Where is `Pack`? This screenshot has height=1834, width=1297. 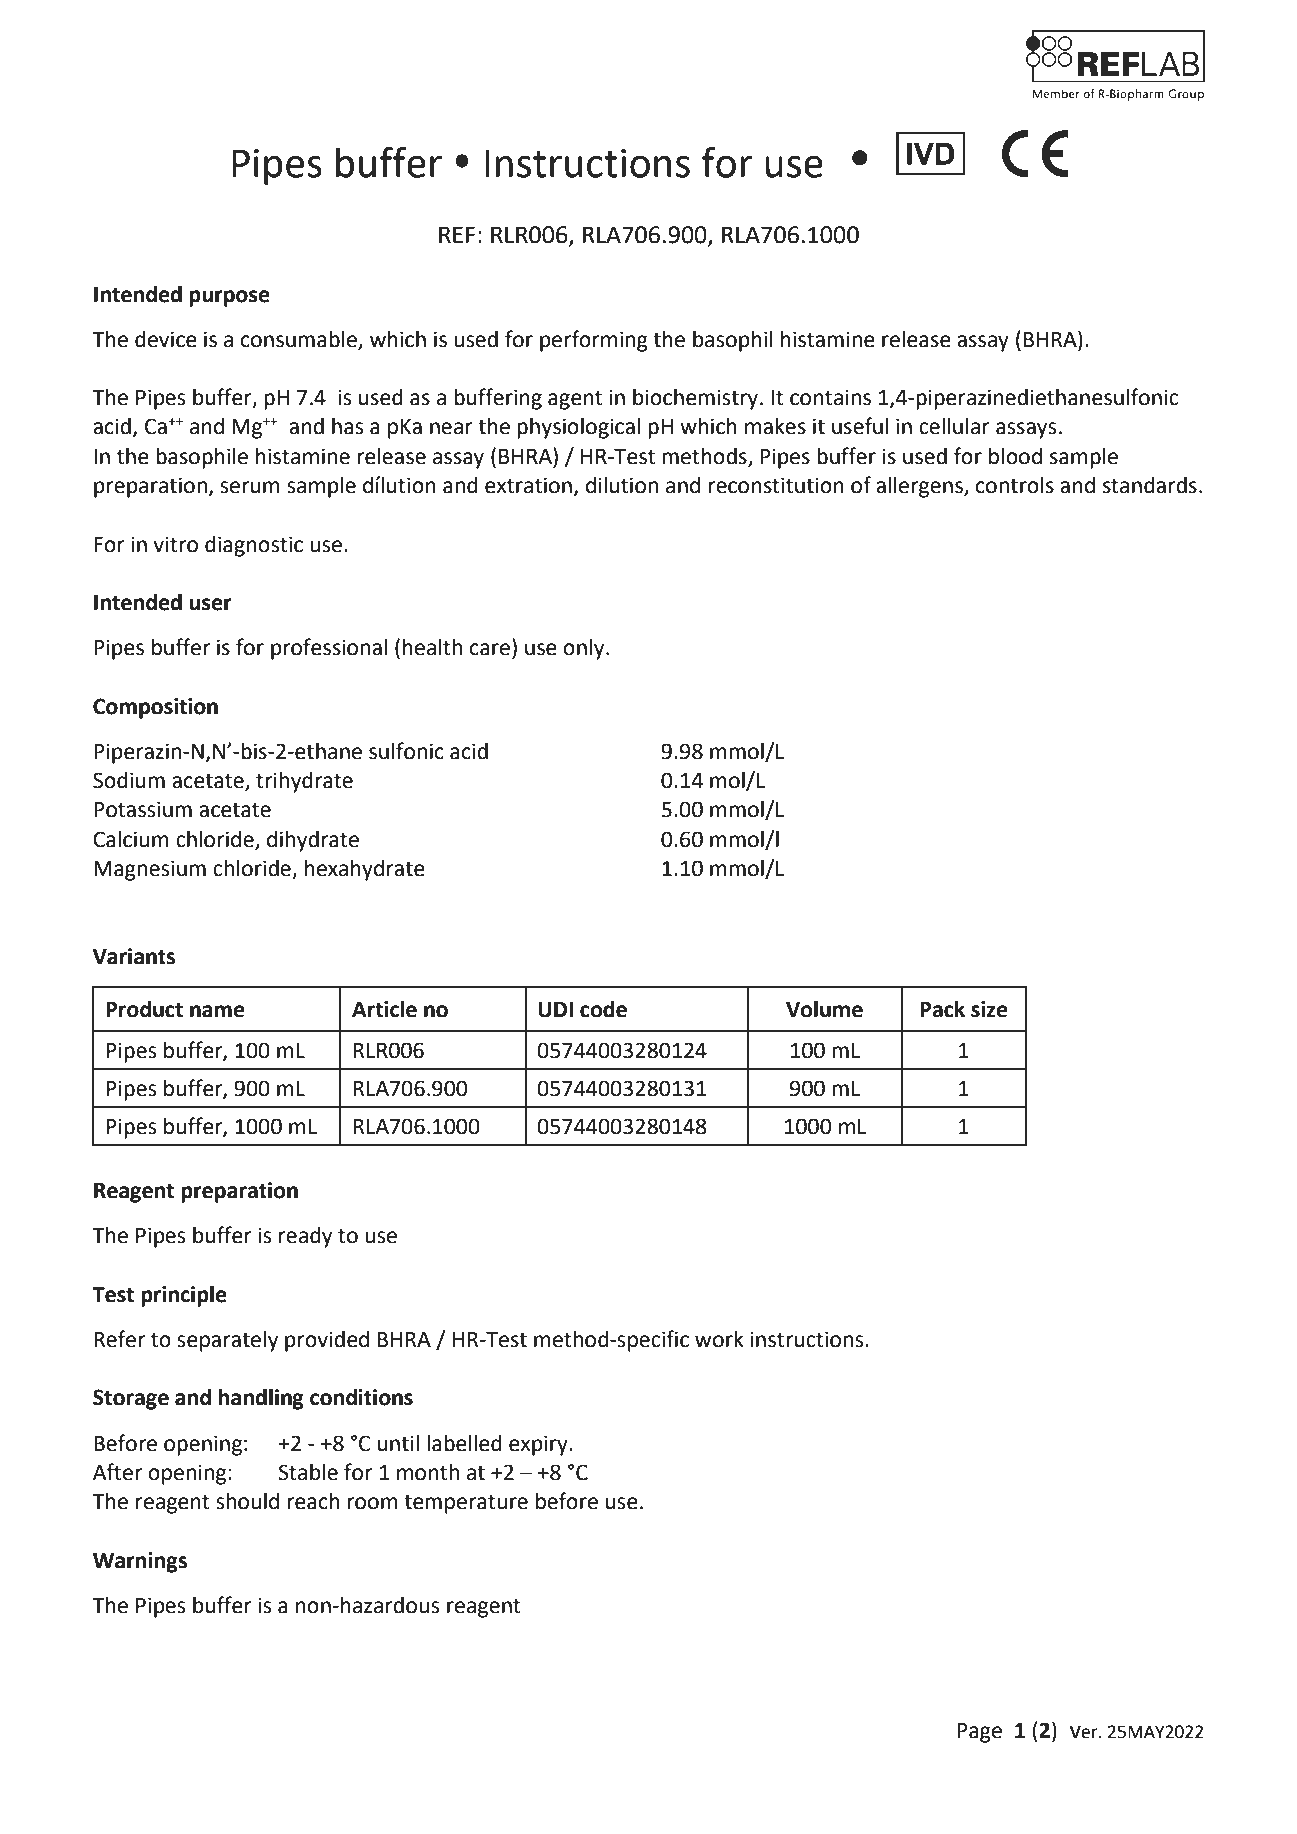 Pack is located at coordinates (942, 1009).
